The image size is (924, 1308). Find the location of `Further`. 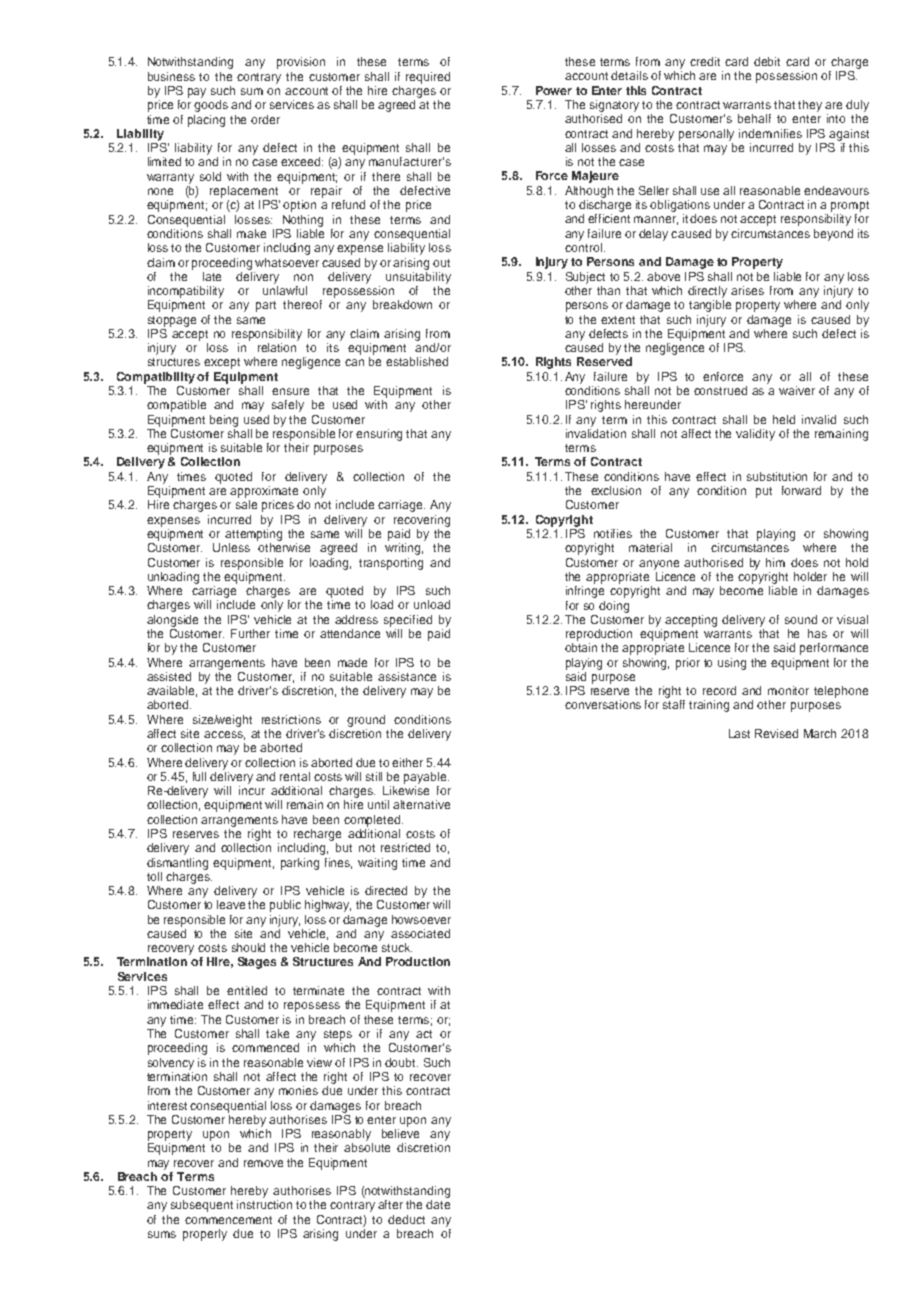

Further is located at coordinates (250, 633).
